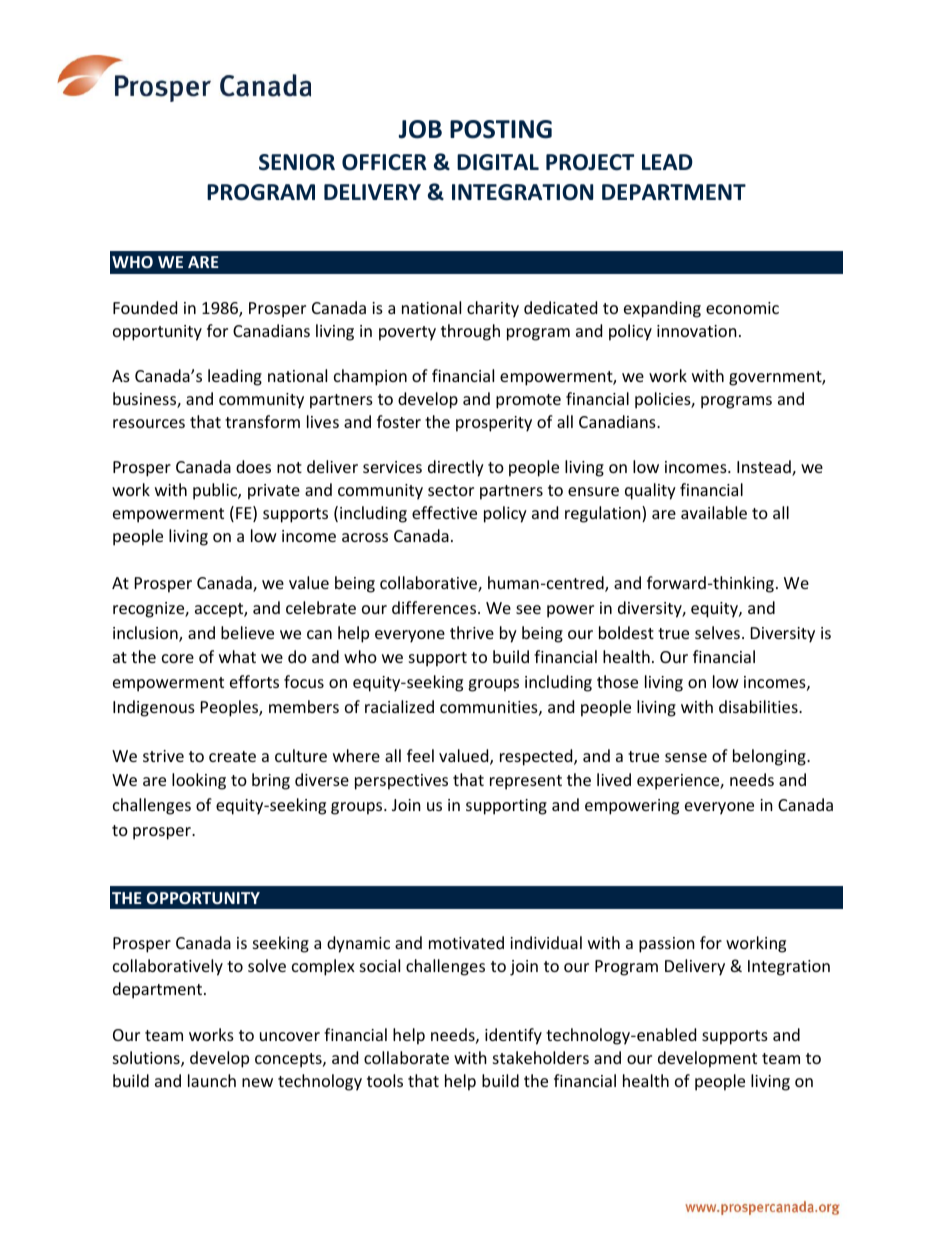 The width and height of the screenshot is (952, 1233). Describe the element at coordinates (247, 632) in the screenshot. I see `believe` at that location.
